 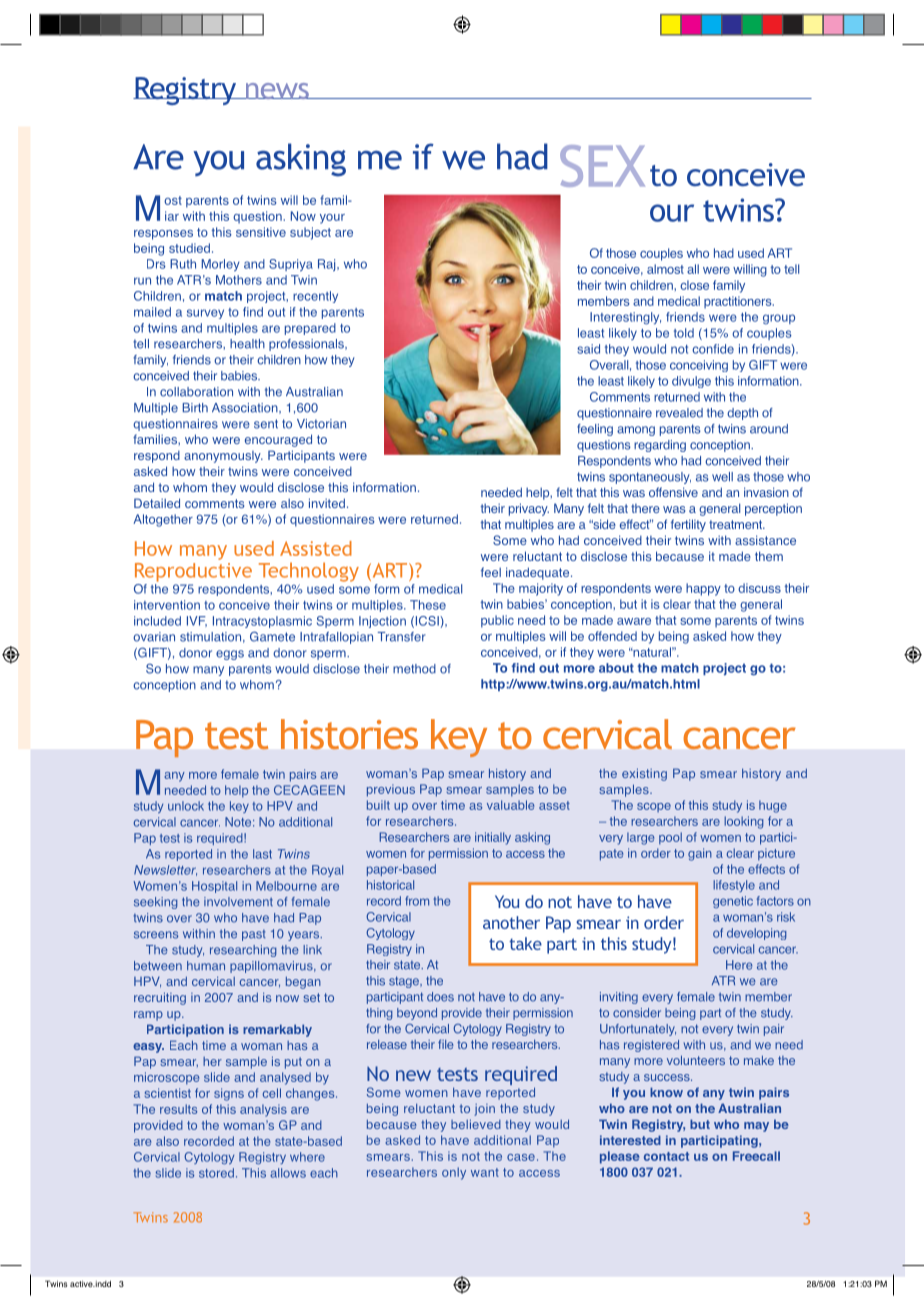 What do you see at coordinates (440, 997) in the screenshot?
I see `does` at bounding box center [440, 997].
